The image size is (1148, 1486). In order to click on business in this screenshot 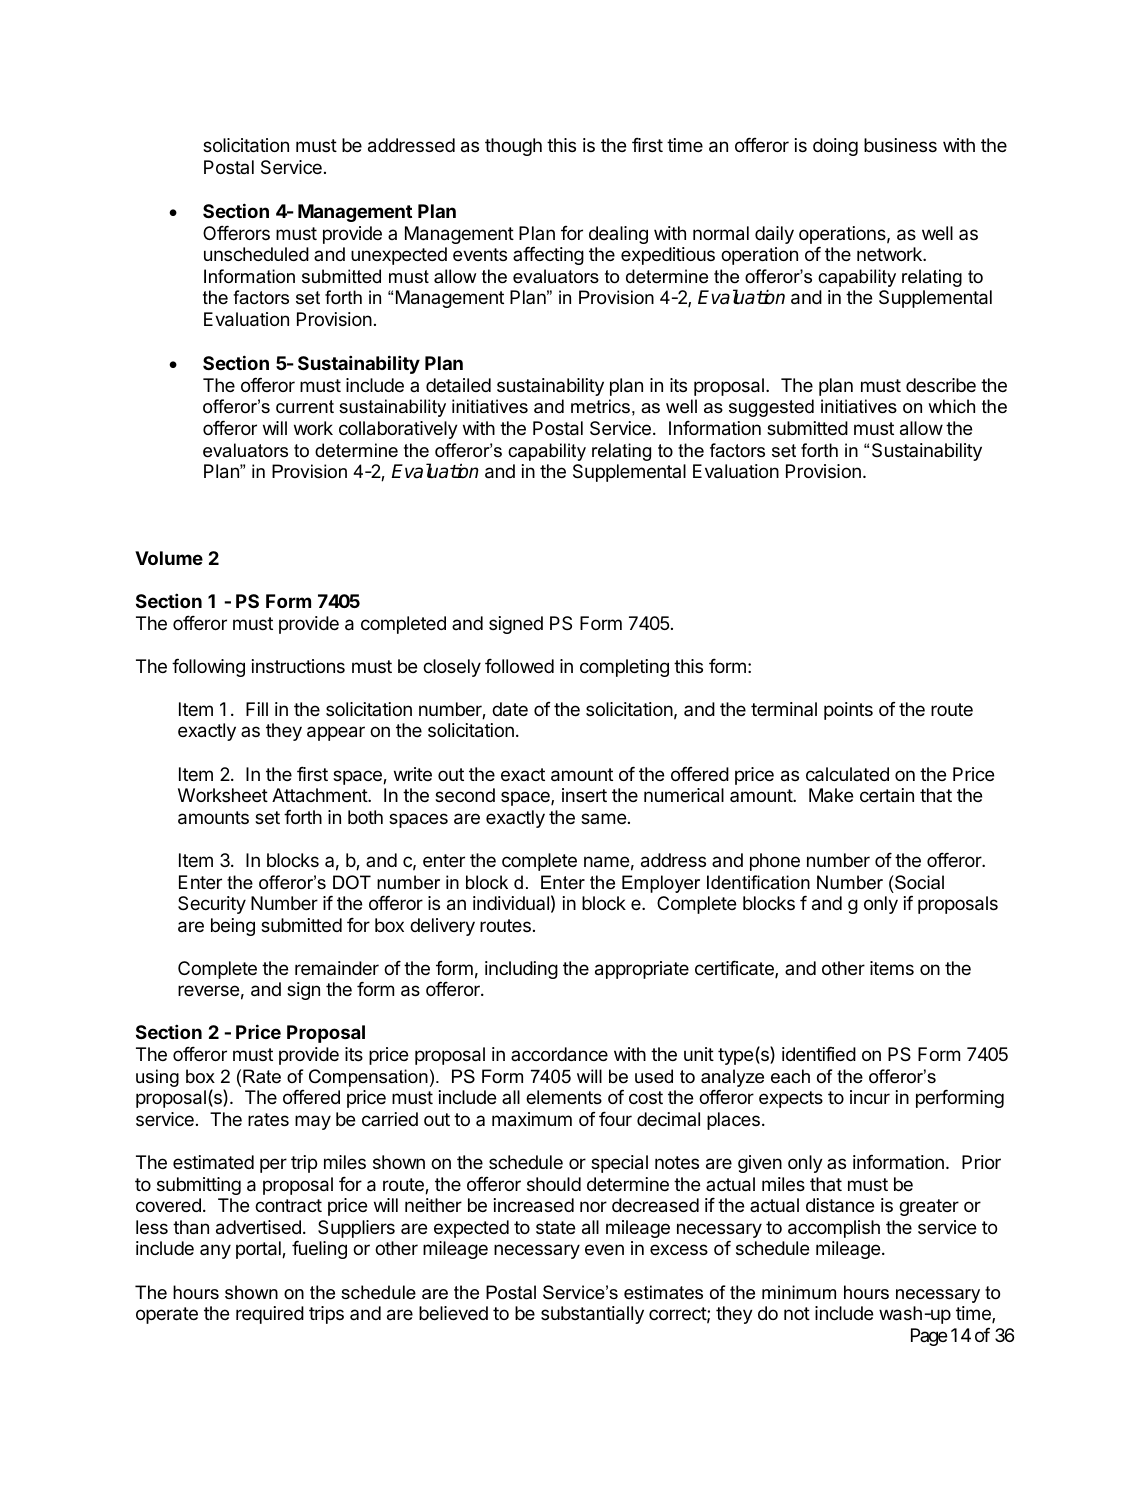, I will do `click(900, 145)`.
